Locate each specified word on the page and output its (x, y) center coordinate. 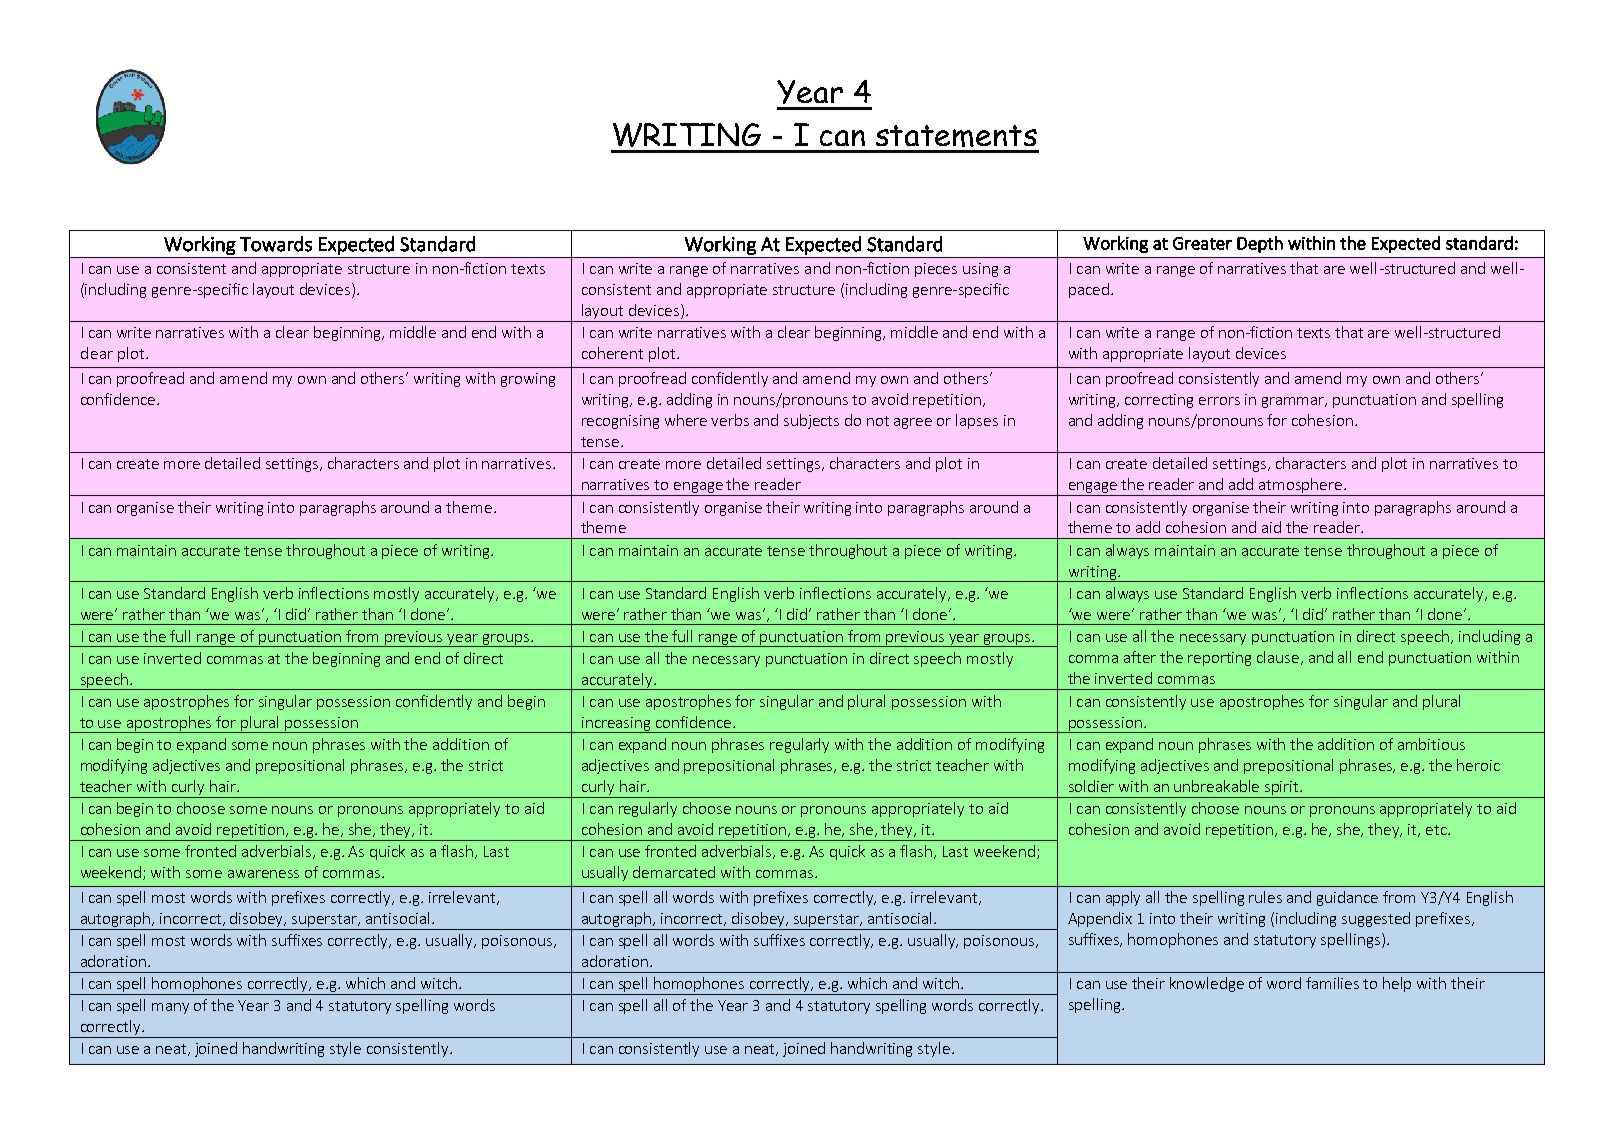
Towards (276, 244)
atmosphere (1301, 487)
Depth (1260, 244)
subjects (811, 421)
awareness (263, 874)
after (1140, 657)
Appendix (1100, 919)
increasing (617, 725)
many (170, 1008)
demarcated (674, 872)
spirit (1282, 789)
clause (1279, 658)
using (980, 270)
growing (528, 380)
